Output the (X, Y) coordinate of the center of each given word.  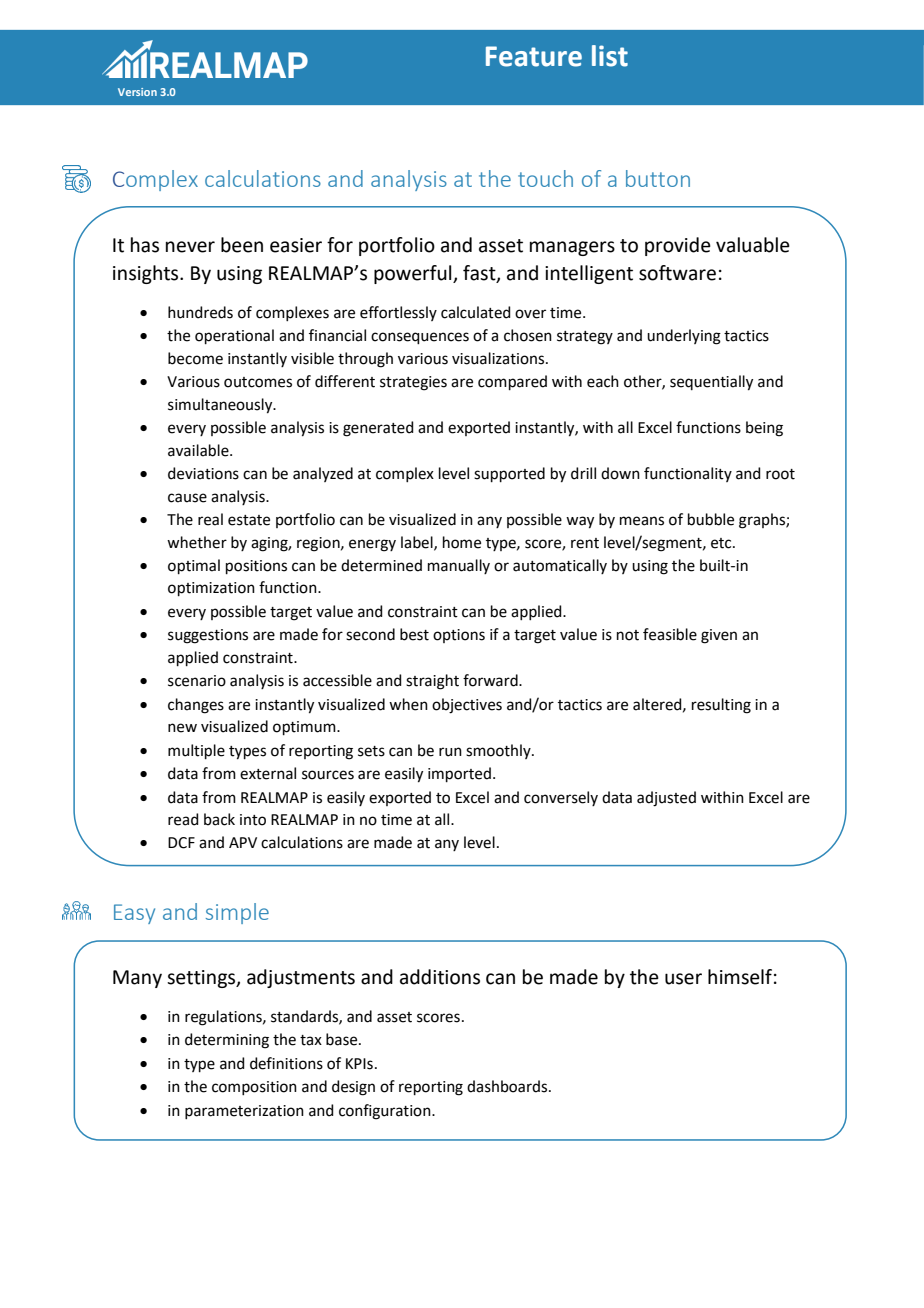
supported (509, 474)
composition (254, 1088)
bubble (711, 519)
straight (432, 682)
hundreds (200, 312)
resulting (721, 706)
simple (237, 913)
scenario (197, 681)
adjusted (666, 799)
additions (440, 977)
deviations (203, 473)
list (610, 56)
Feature (534, 56)
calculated (476, 312)
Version (137, 92)
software (677, 273)
